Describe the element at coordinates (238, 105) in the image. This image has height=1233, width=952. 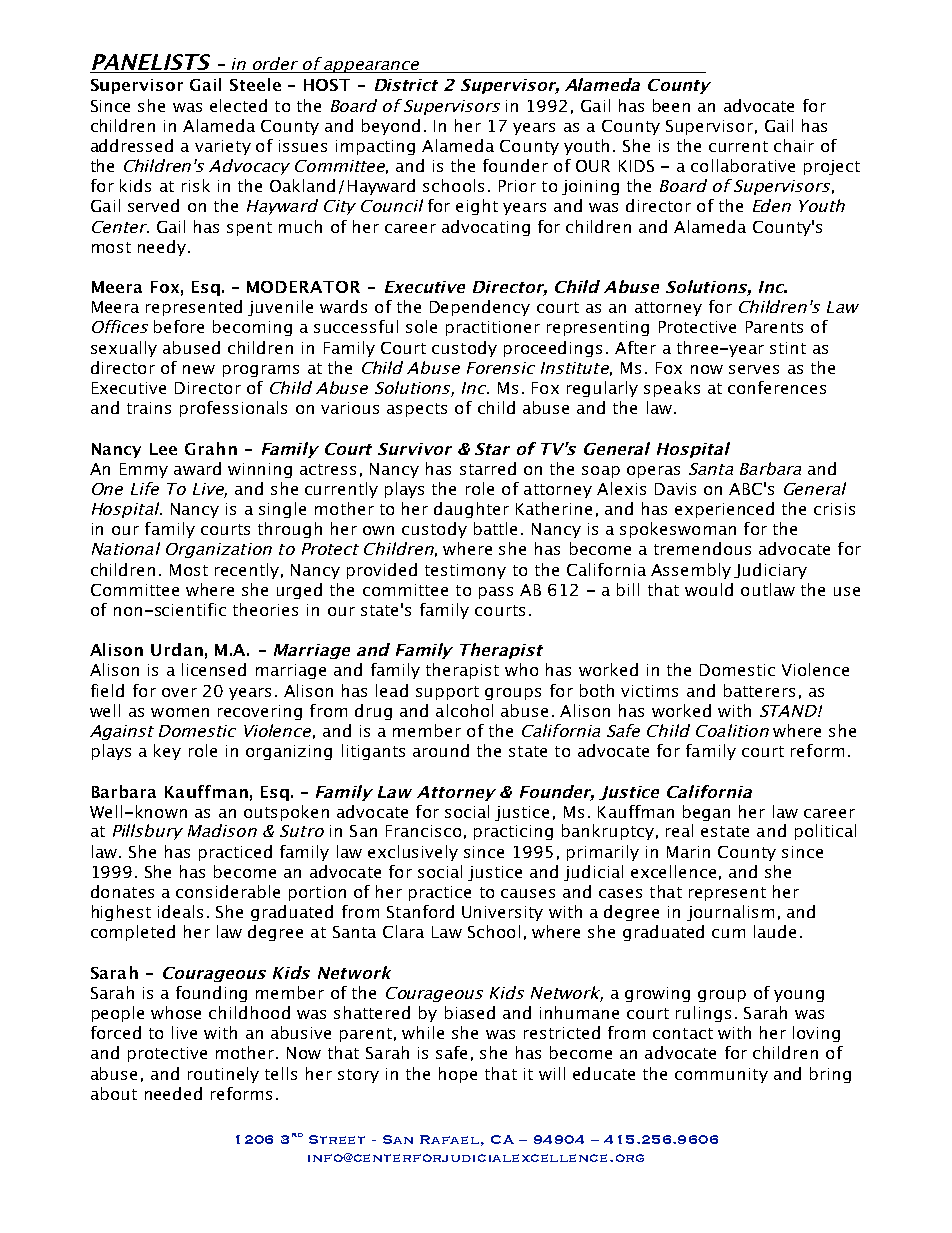
I see `elected` at that location.
